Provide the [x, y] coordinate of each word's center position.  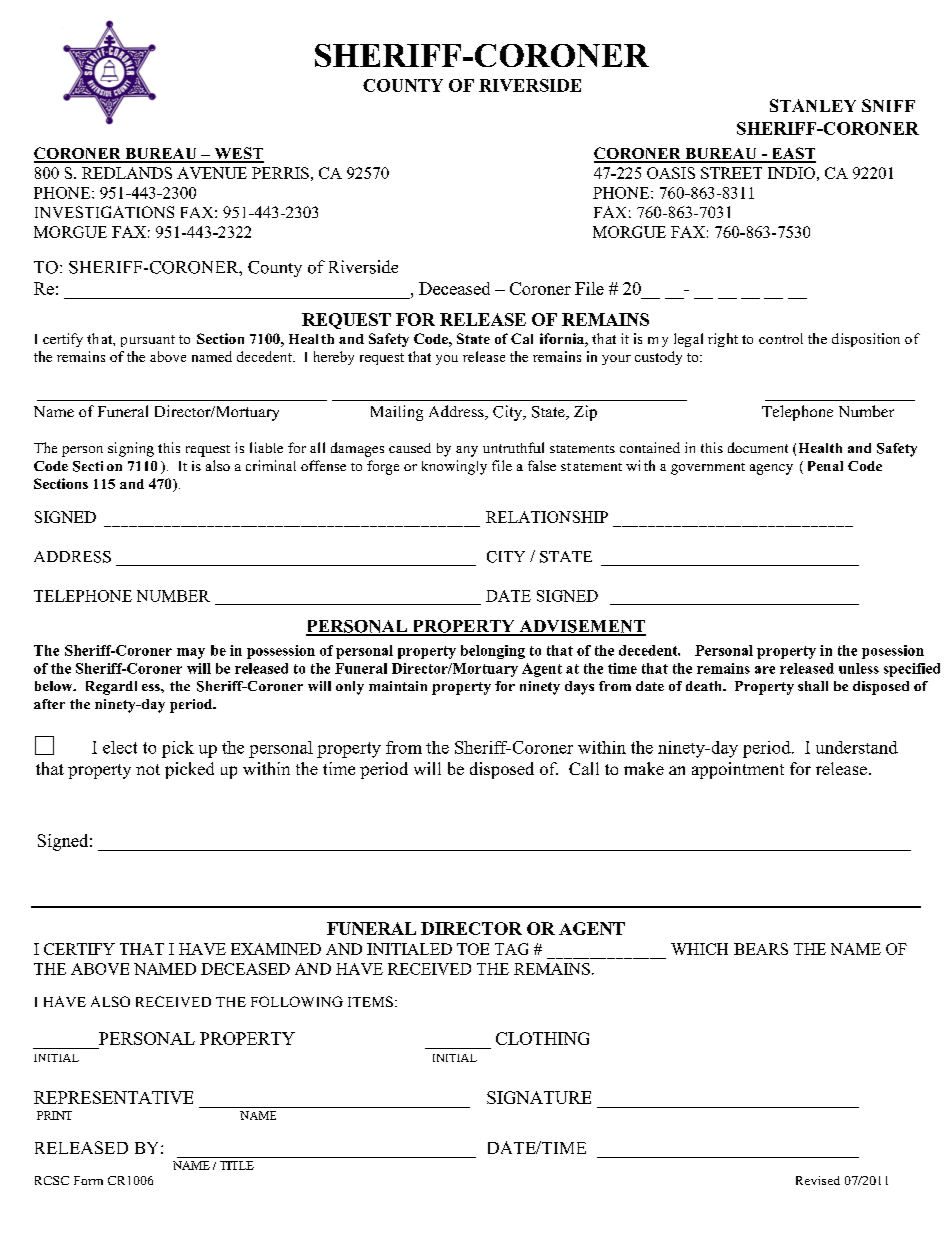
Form [88, 1180]
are [765, 670]
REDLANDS [127, 173]
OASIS [671, 173]
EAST [792, 154]
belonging [493, 652]
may [191, 653]
